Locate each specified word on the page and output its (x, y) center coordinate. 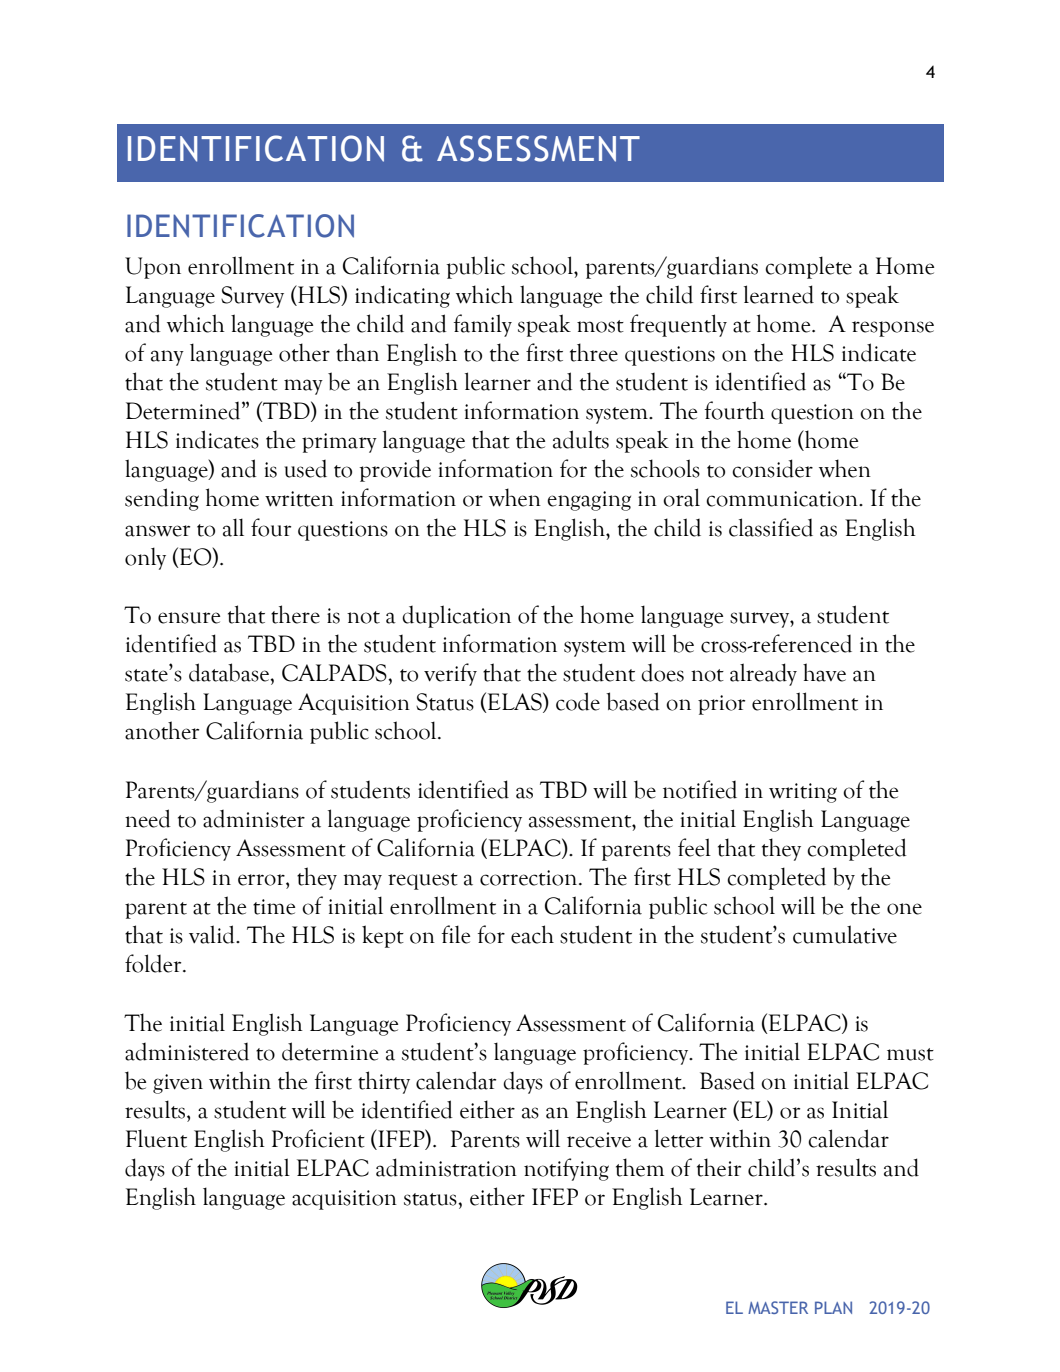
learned (779, 294)
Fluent (156, 1138)
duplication (456, 616)
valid (213, 934)
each (532, 934)
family (483, 325)
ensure (189, 618)
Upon (153, 268)
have (824, 672)
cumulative (845, 934)
